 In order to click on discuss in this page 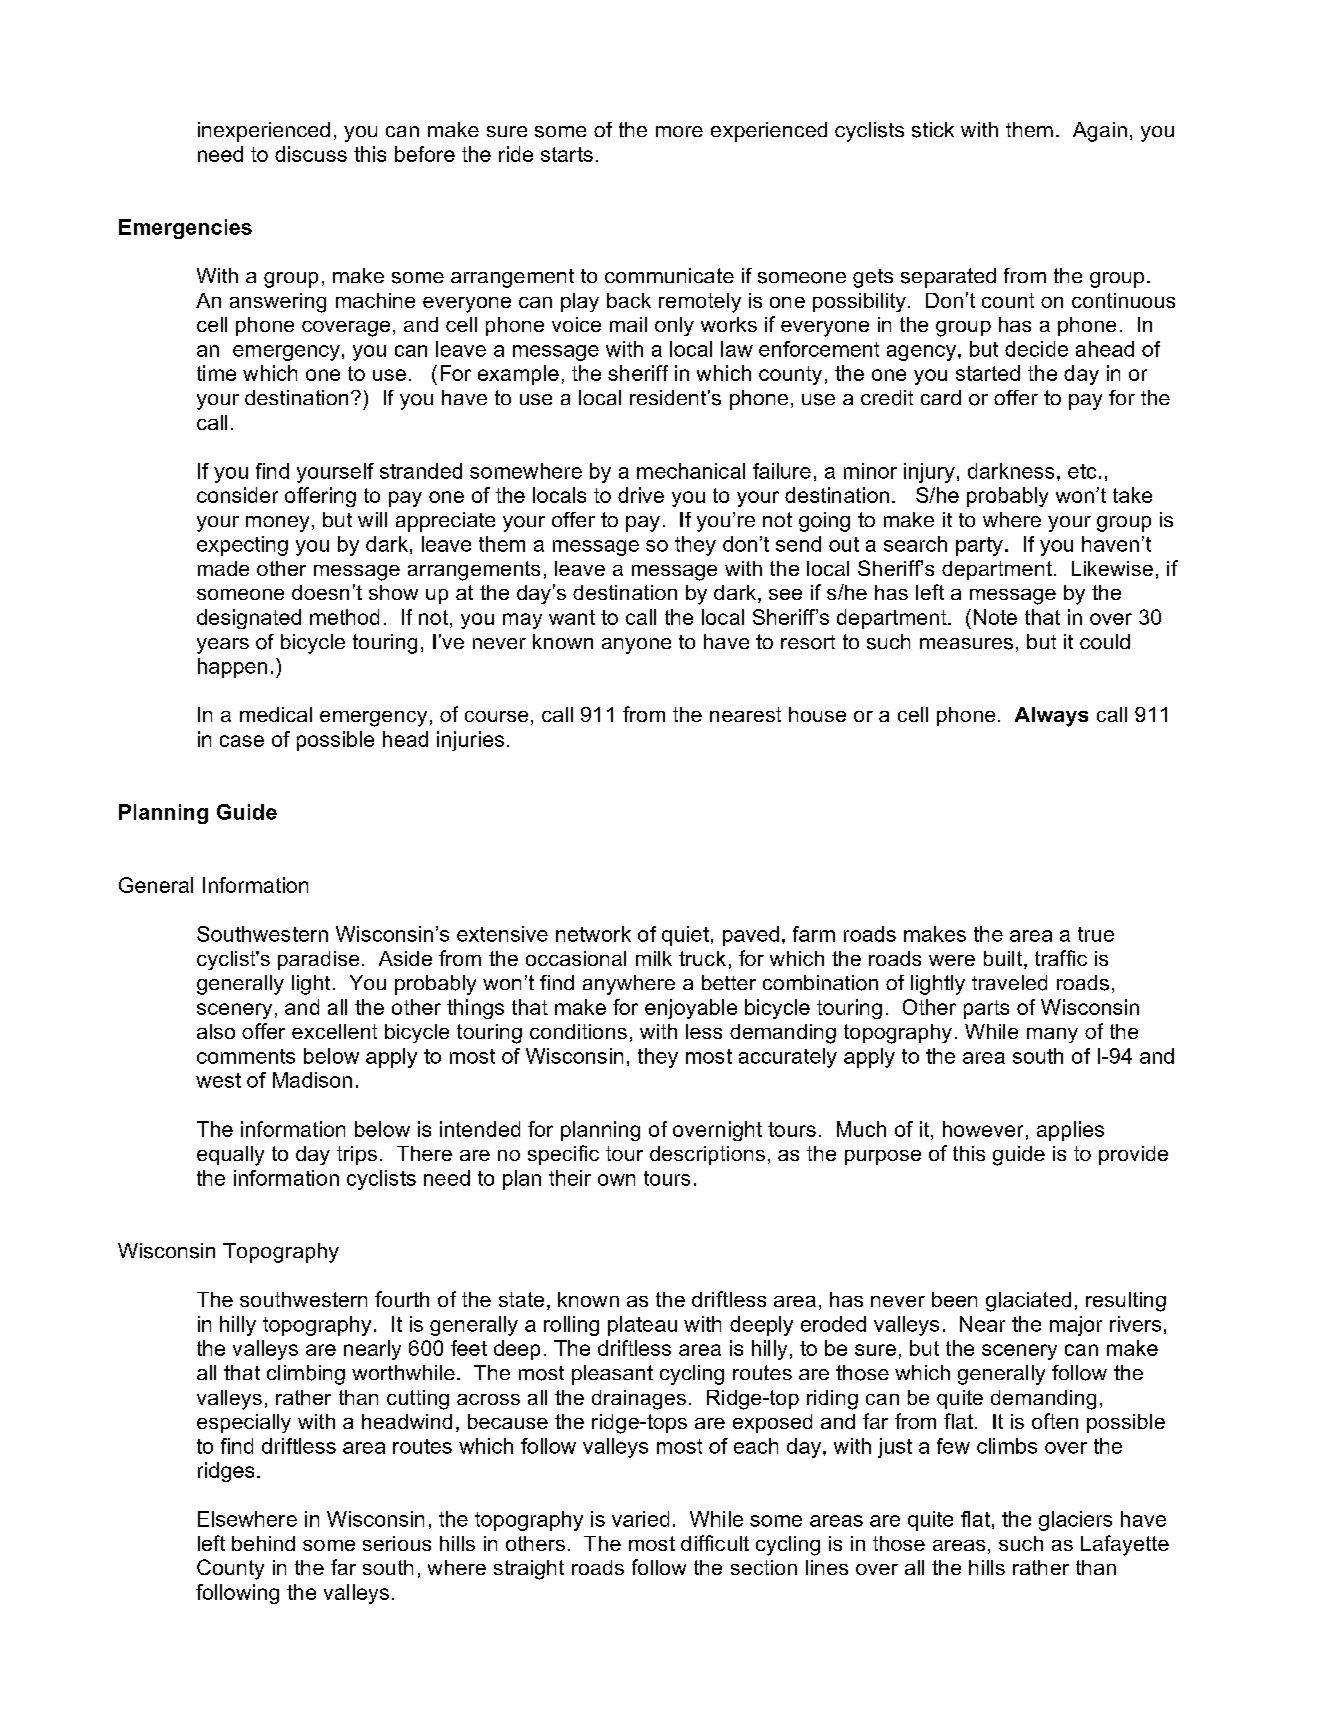, I will do `click(311, 154)`.
